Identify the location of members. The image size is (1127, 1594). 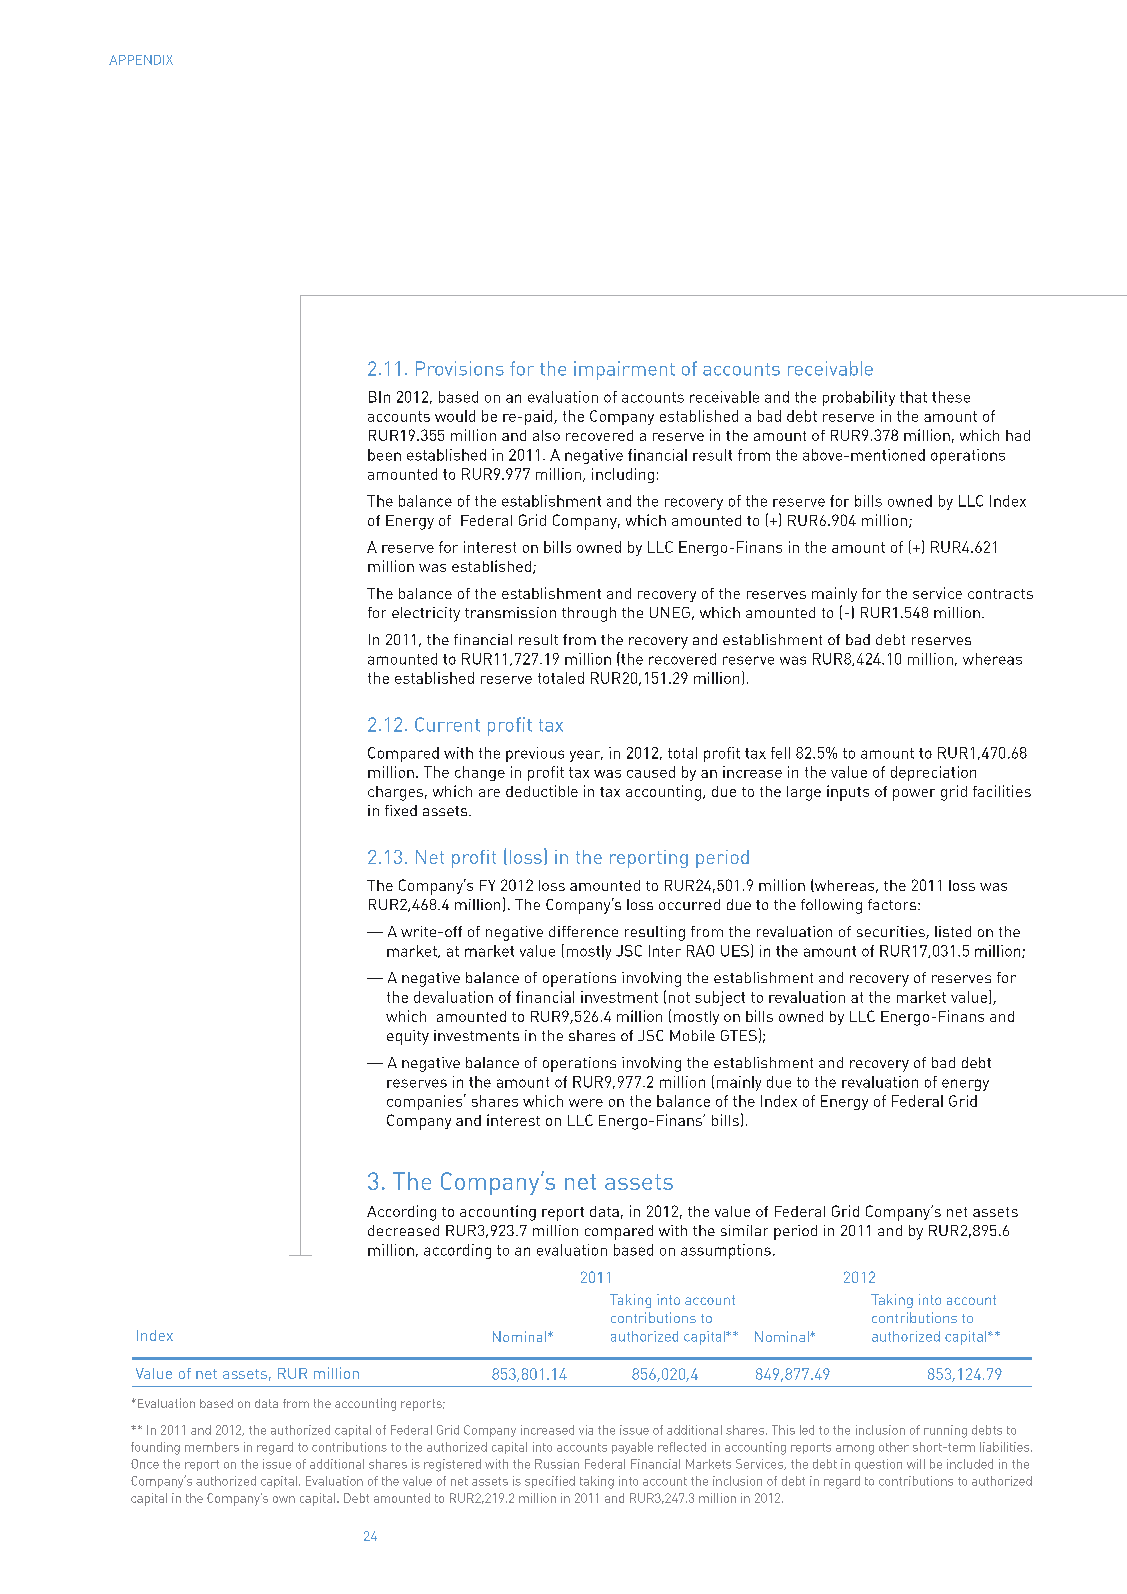
(212, 1447).
